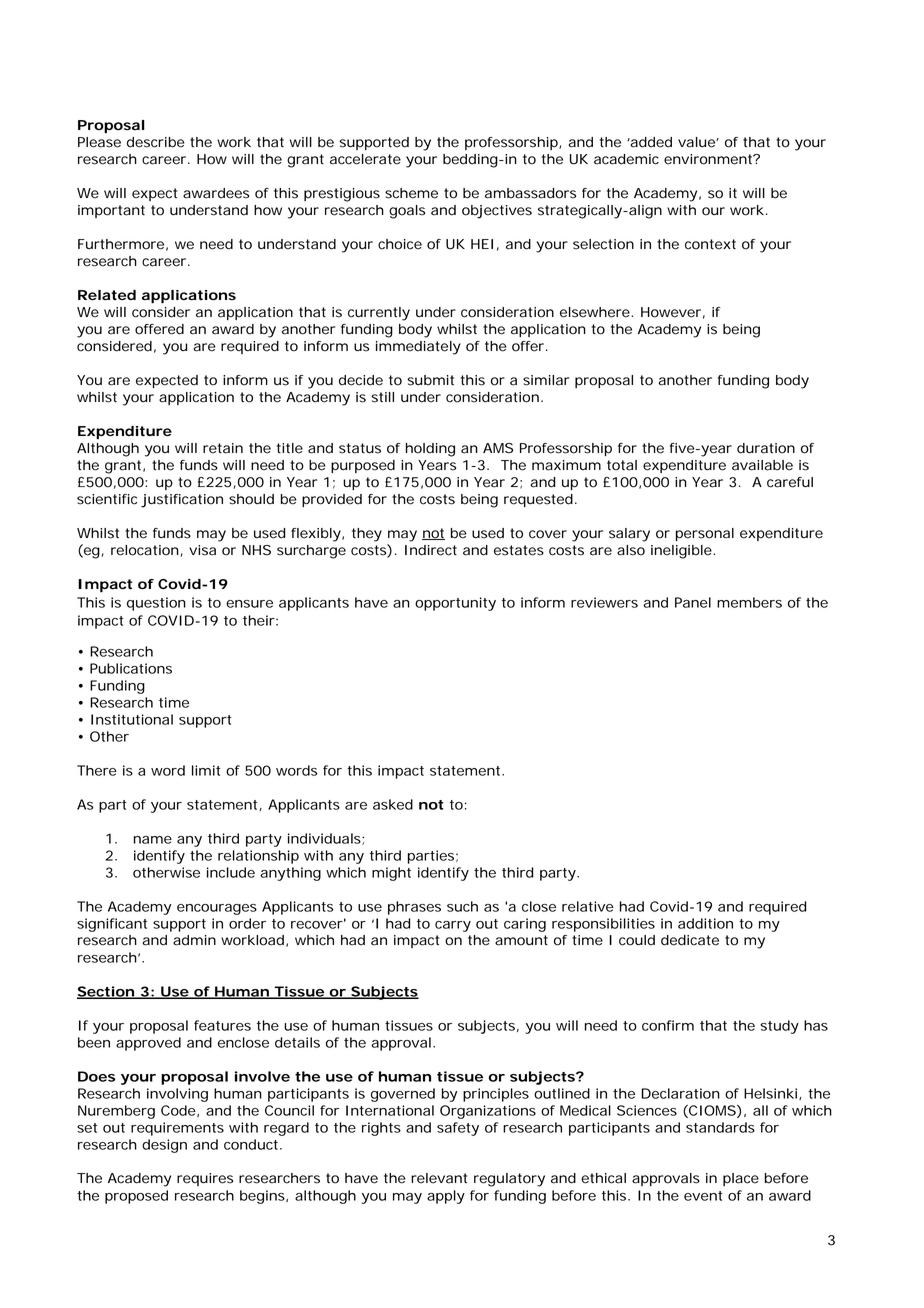 Image resolution: width=924 pixels, height=1308 pixels. What do you see at coordinates (439, 1178) in the page?
I see `relevant` at bounding box center [439, 1178].
